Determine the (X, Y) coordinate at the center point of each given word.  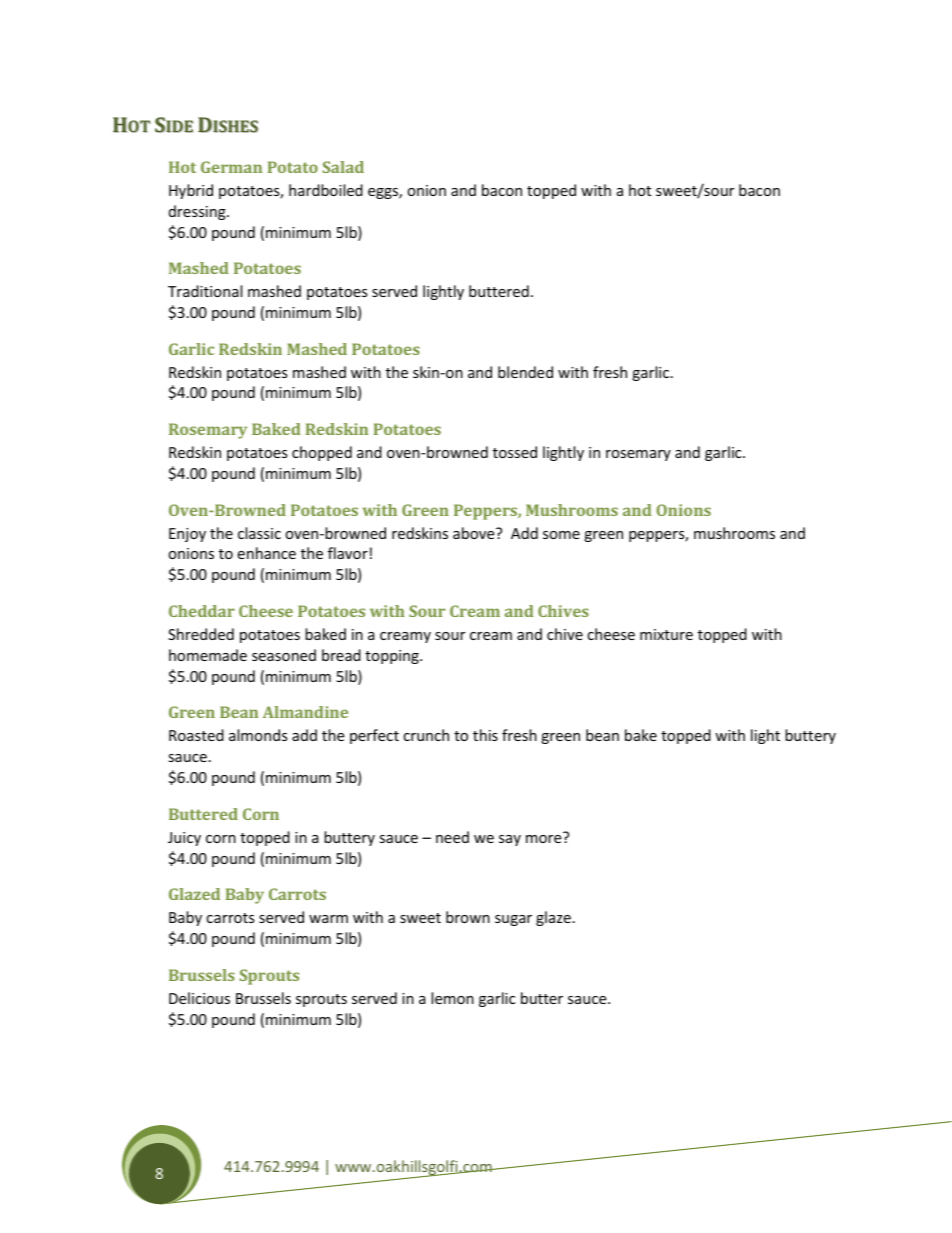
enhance (266, 553)
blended (525, 372)
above (475, 533)
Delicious (199, 998)
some (561, 535)
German (231, 167)
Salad (343, 167)
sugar (513, 920)
